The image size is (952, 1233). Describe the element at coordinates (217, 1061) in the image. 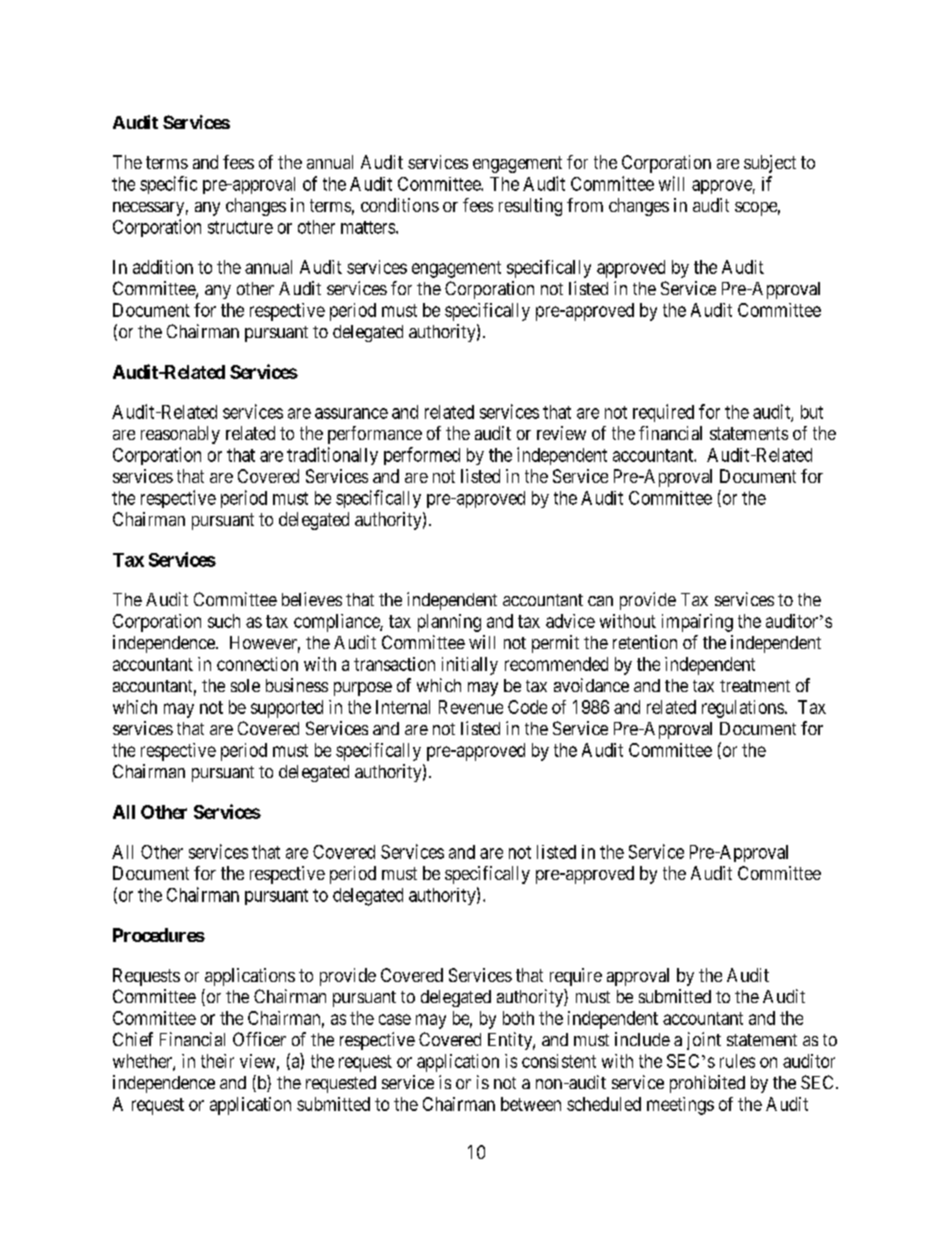

I see `their` at that location.
